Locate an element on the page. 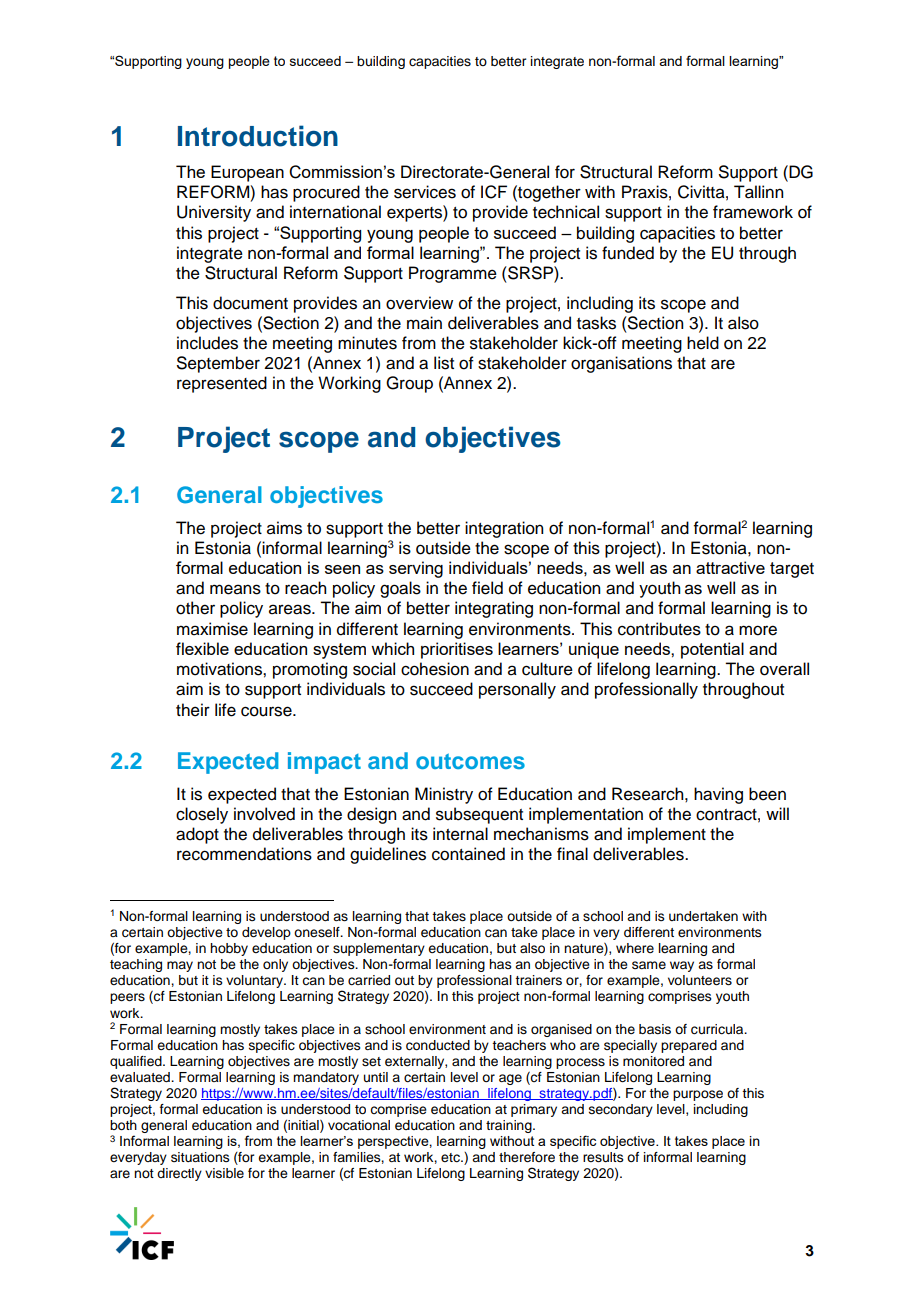 The width and height of the document is (924, 1308). closely is located at coordinates (202, 815).
